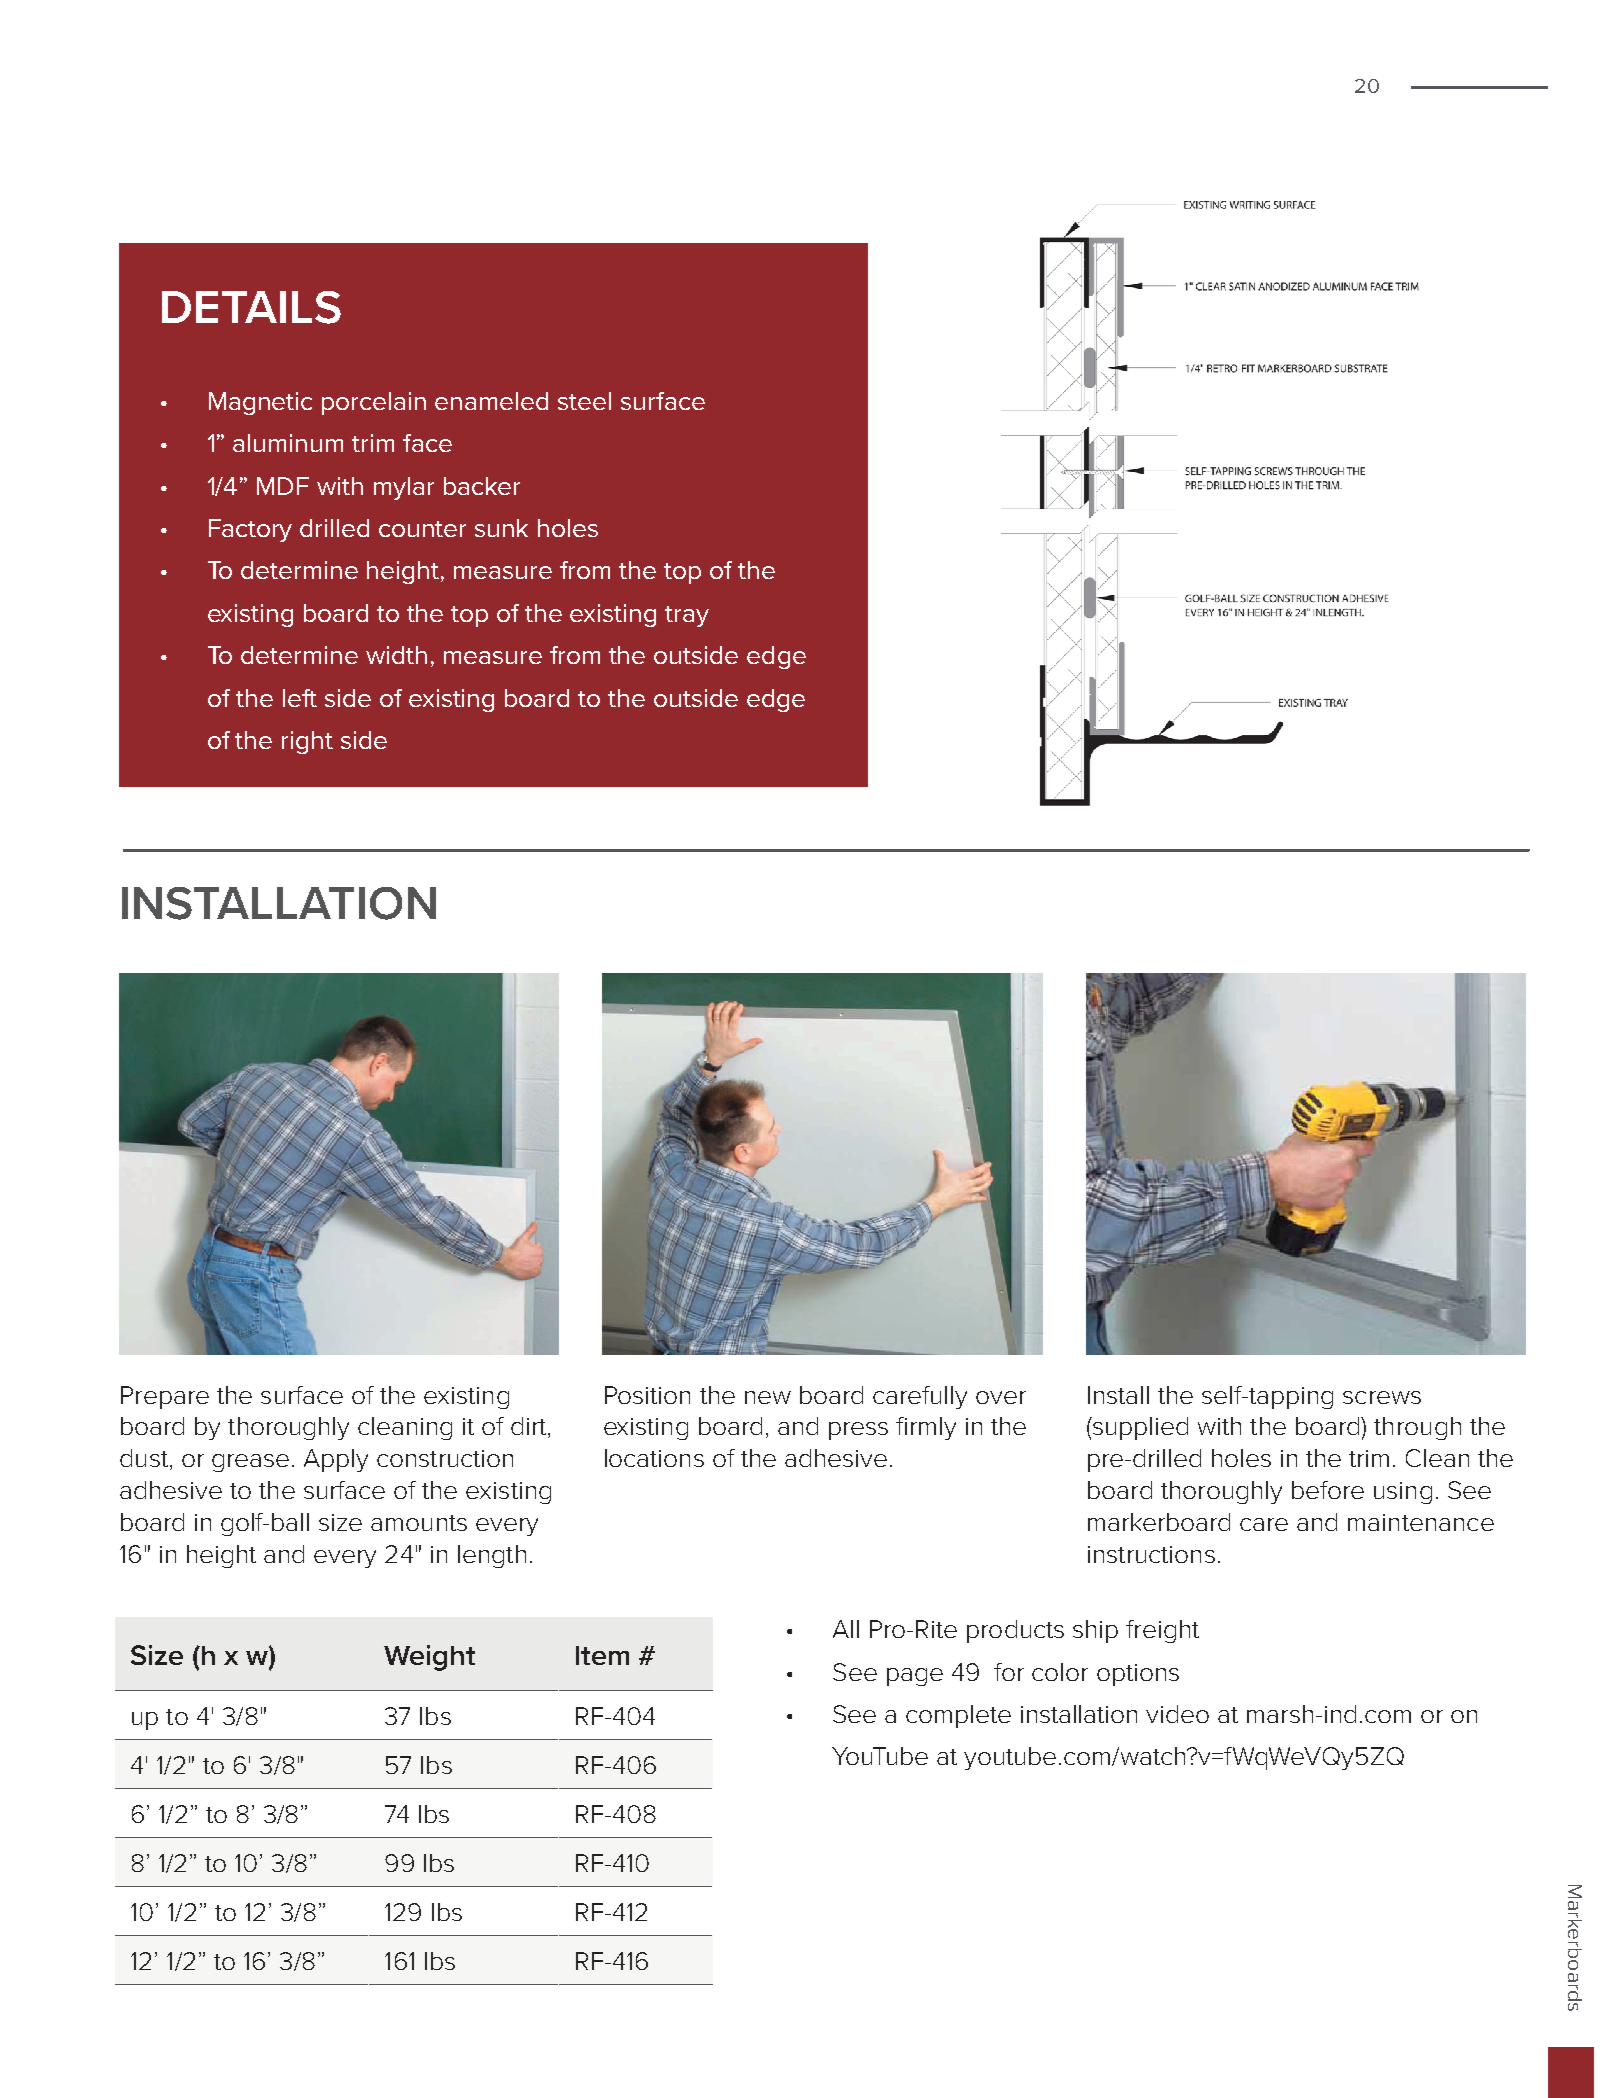 The width and height of the image is (1621, 2098). Describe the element at coordinates (307, 742) in the image. I see `right` at that location.
